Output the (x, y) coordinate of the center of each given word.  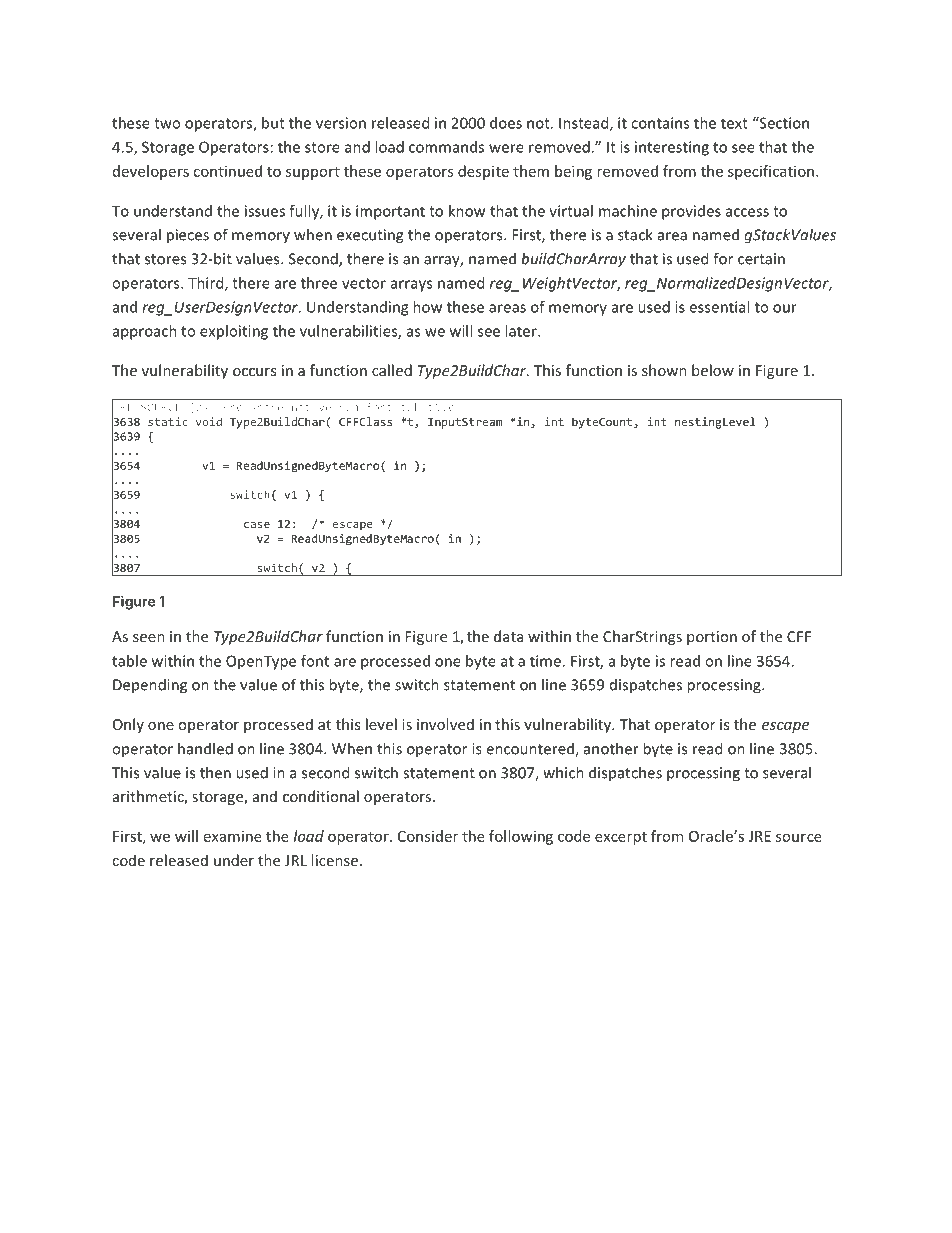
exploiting (234, 332)
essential (719, 307)
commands (446, 147)
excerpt (621, 838)
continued (227, 171)
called (392, 370)
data (508, 636)
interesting (672, 148)
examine (233, 836)
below (713, 370)
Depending (150, 686)
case (257, 525)
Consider (428, 836)
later (522, 331)
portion (712, 638)
